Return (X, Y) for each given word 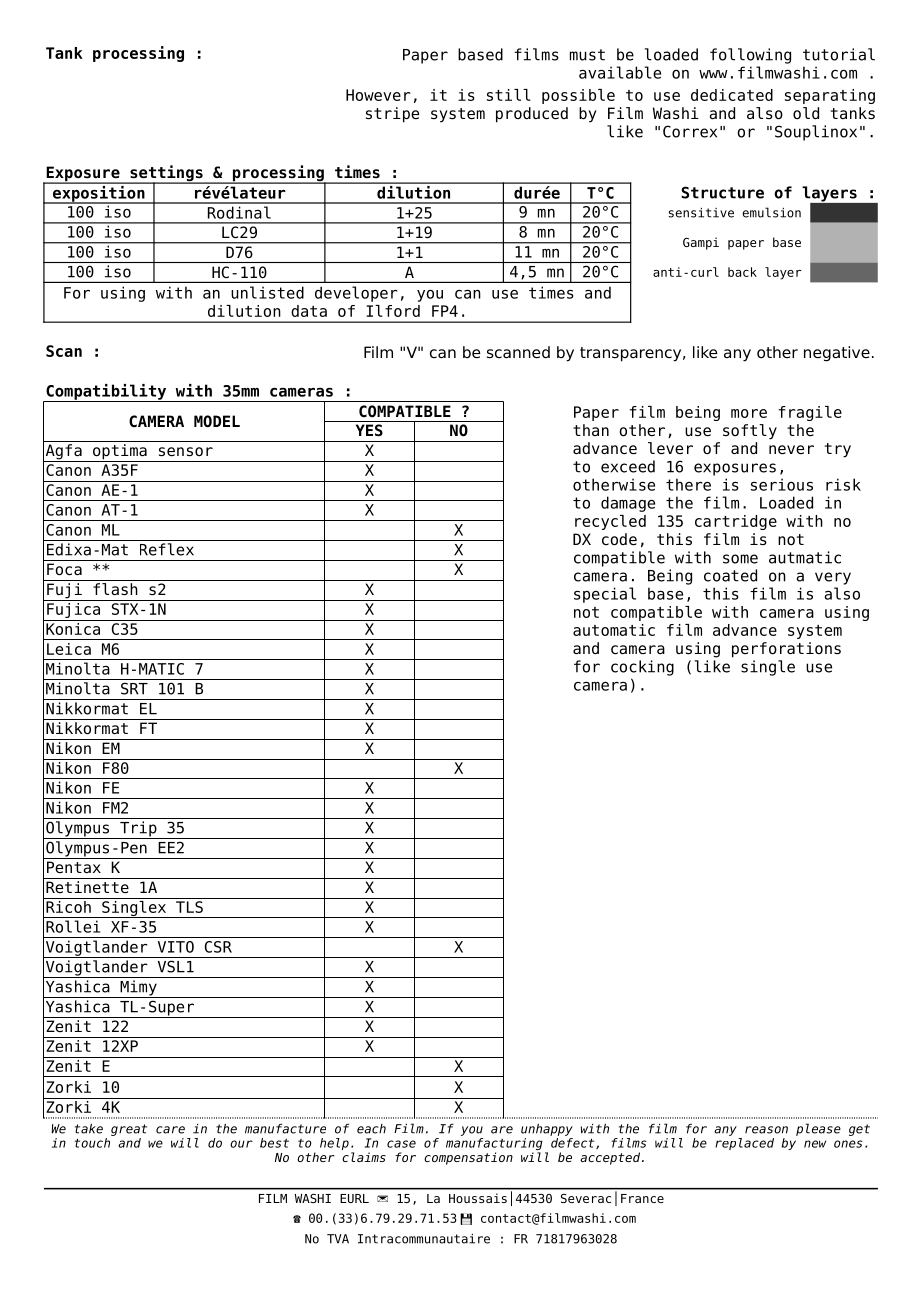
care (170, 1130)
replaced (744, 1144)
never (791, 450)
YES (369, 430)
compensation (468, 1158)
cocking (642, 668)
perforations (786, 650)
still (509, 95)
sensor (186, 452)
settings (166, 174)
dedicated (732, 95)
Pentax (74, 867)
